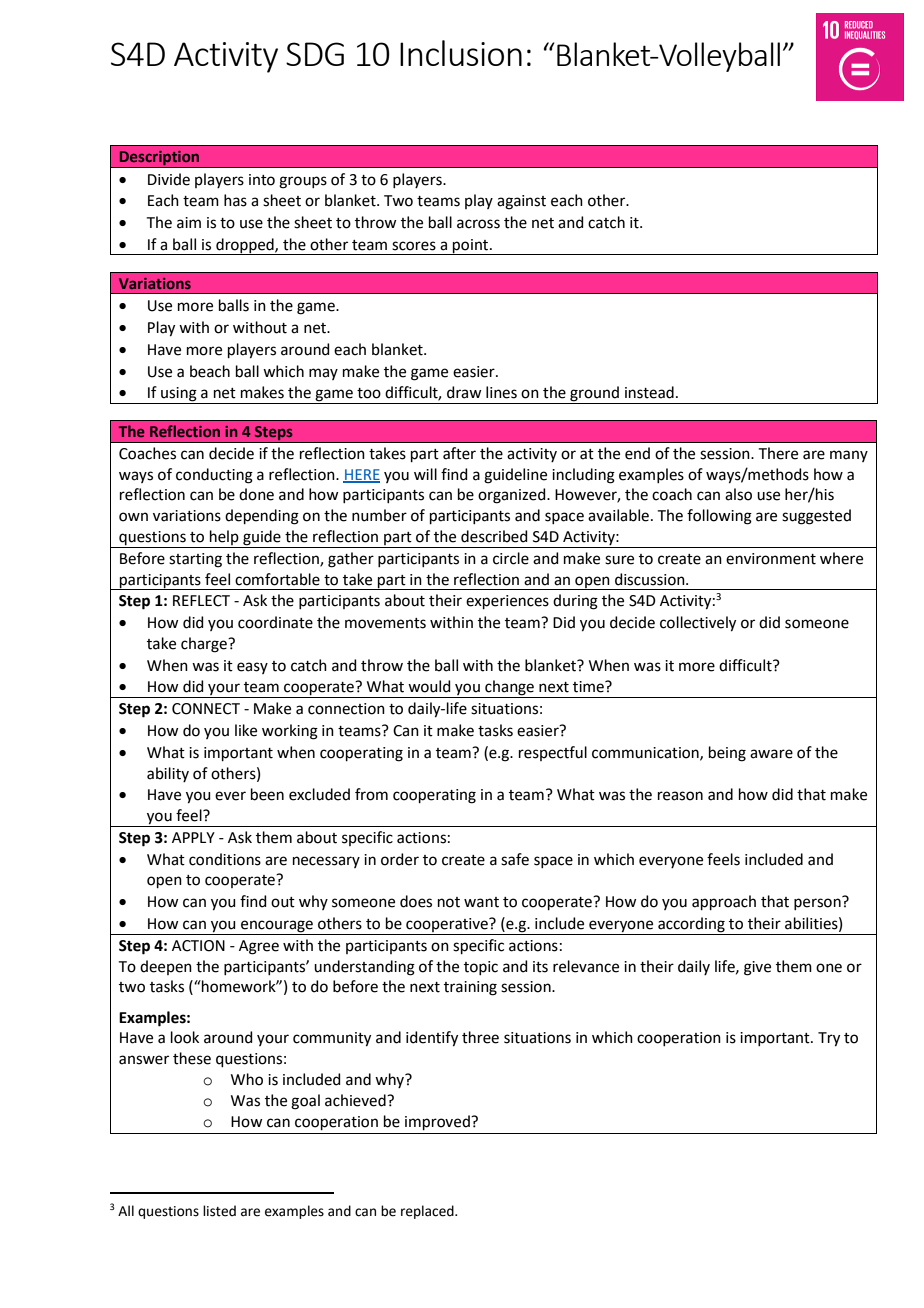 This screenshot has height=1308, width=924. What do you see at coordinates (724, 902) in the screenshot?
I see `approach` at bounding box center [724, 902].
